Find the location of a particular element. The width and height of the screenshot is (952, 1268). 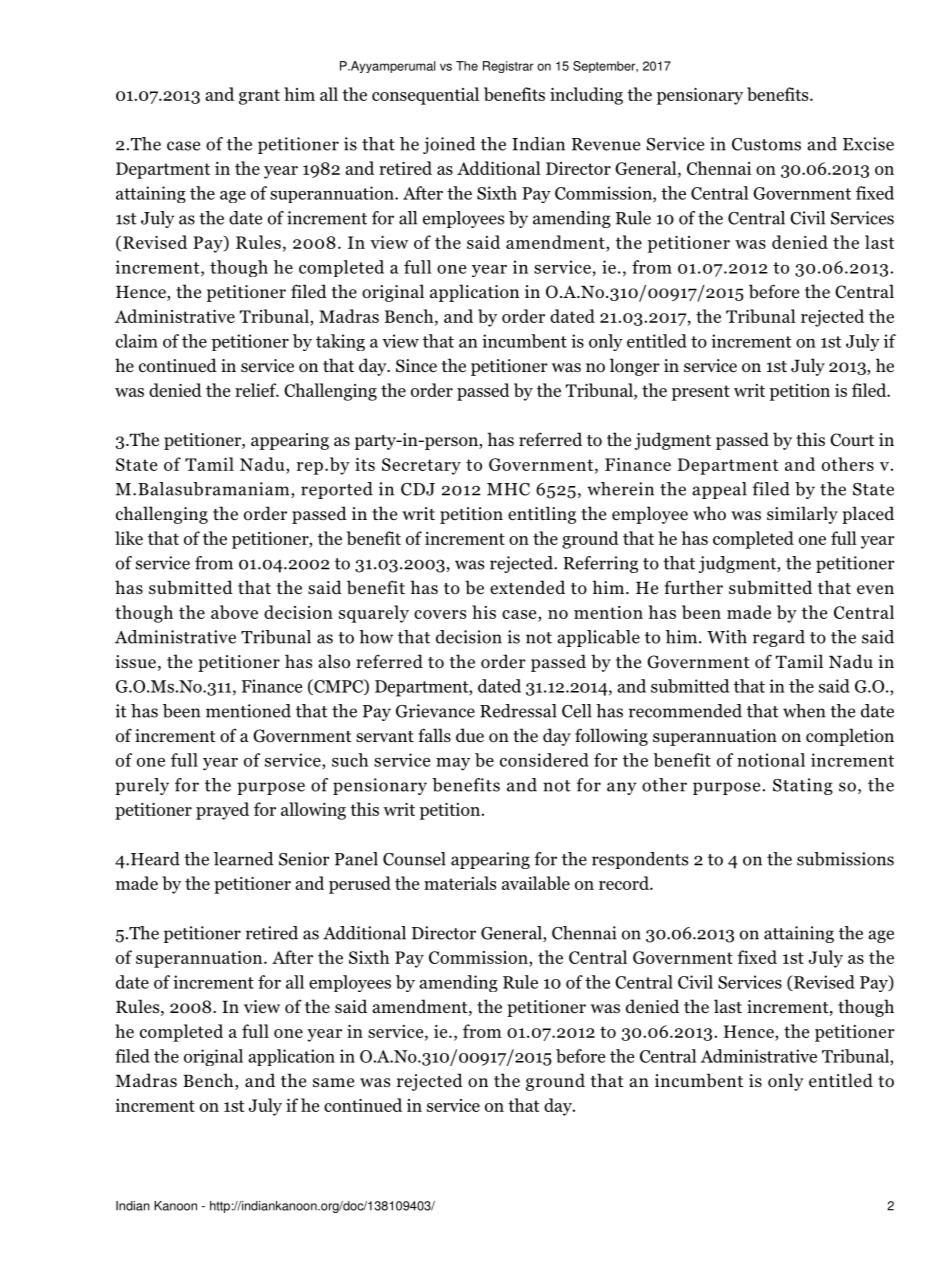

reported is located at coordinates (337, 490).
